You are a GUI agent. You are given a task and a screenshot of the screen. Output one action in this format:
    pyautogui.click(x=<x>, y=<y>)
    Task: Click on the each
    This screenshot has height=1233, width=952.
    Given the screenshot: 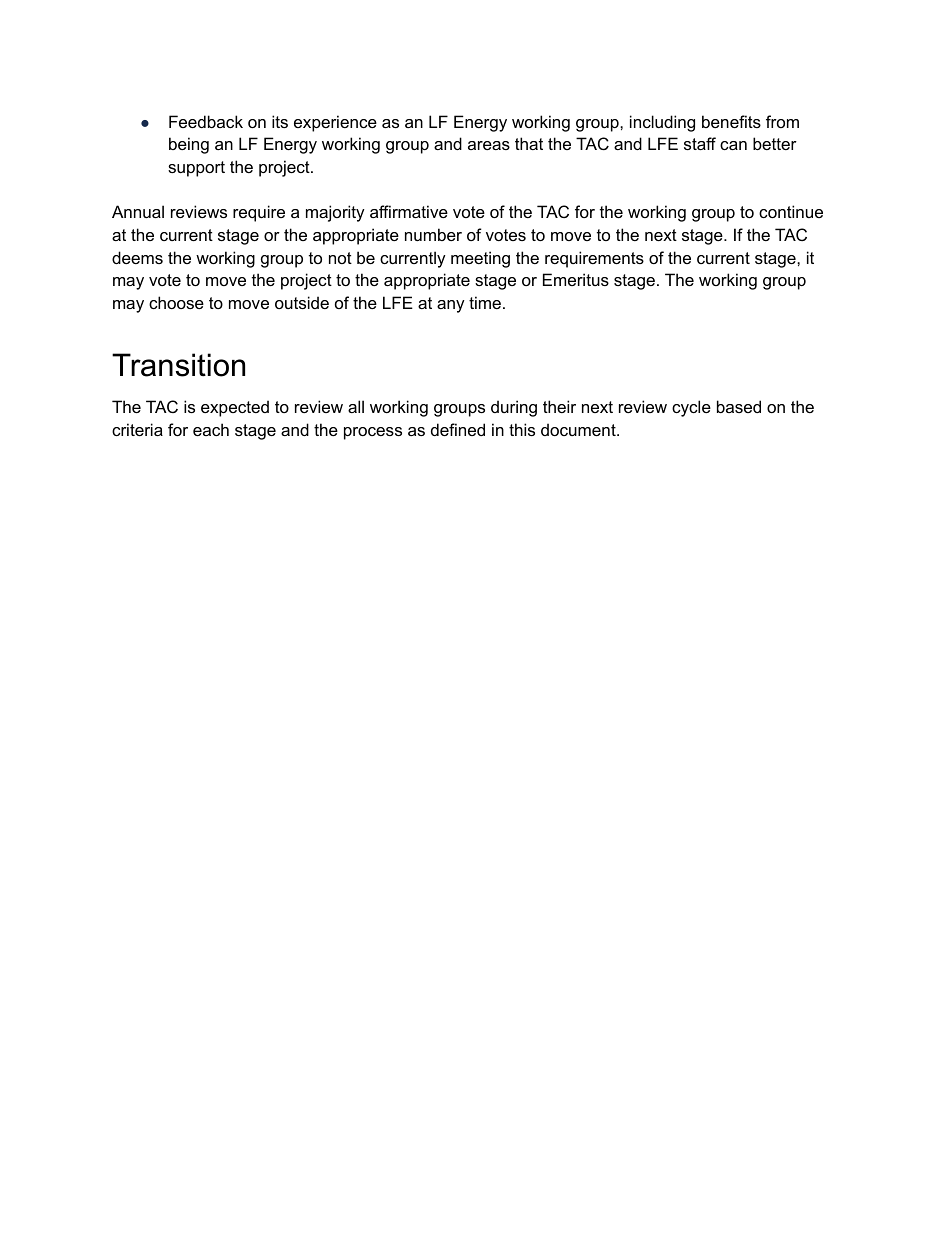 What is the action you would take?
    pyautogui.click(x=211, y=429)
